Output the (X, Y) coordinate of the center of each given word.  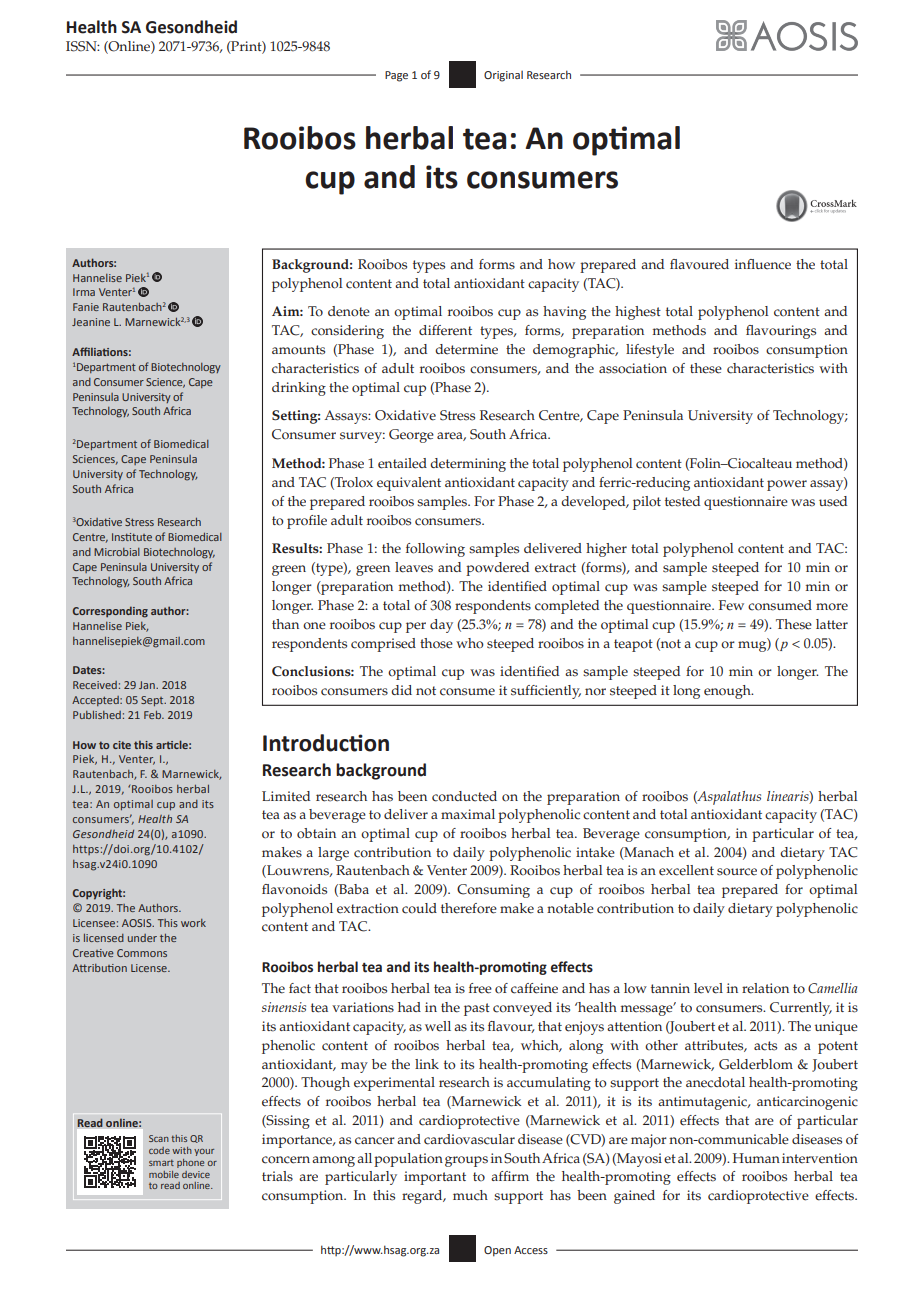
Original (503, 76)
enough (728, 692)
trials (277, 1176)
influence (763, 264)
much (470, 1195)
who (470, 643)
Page (396, 76)
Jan (148, 685)
